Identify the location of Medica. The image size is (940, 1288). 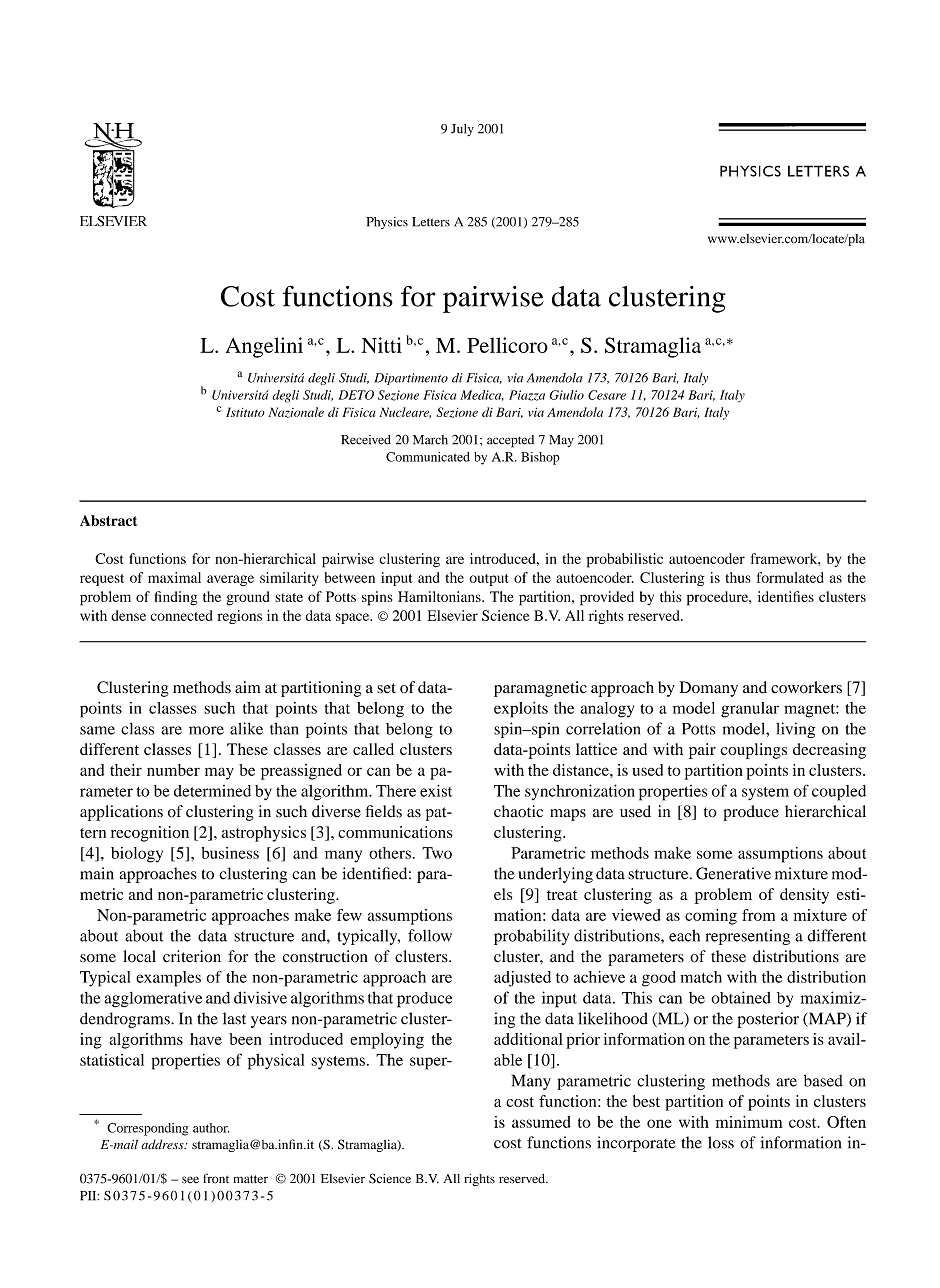
(482, 395).
